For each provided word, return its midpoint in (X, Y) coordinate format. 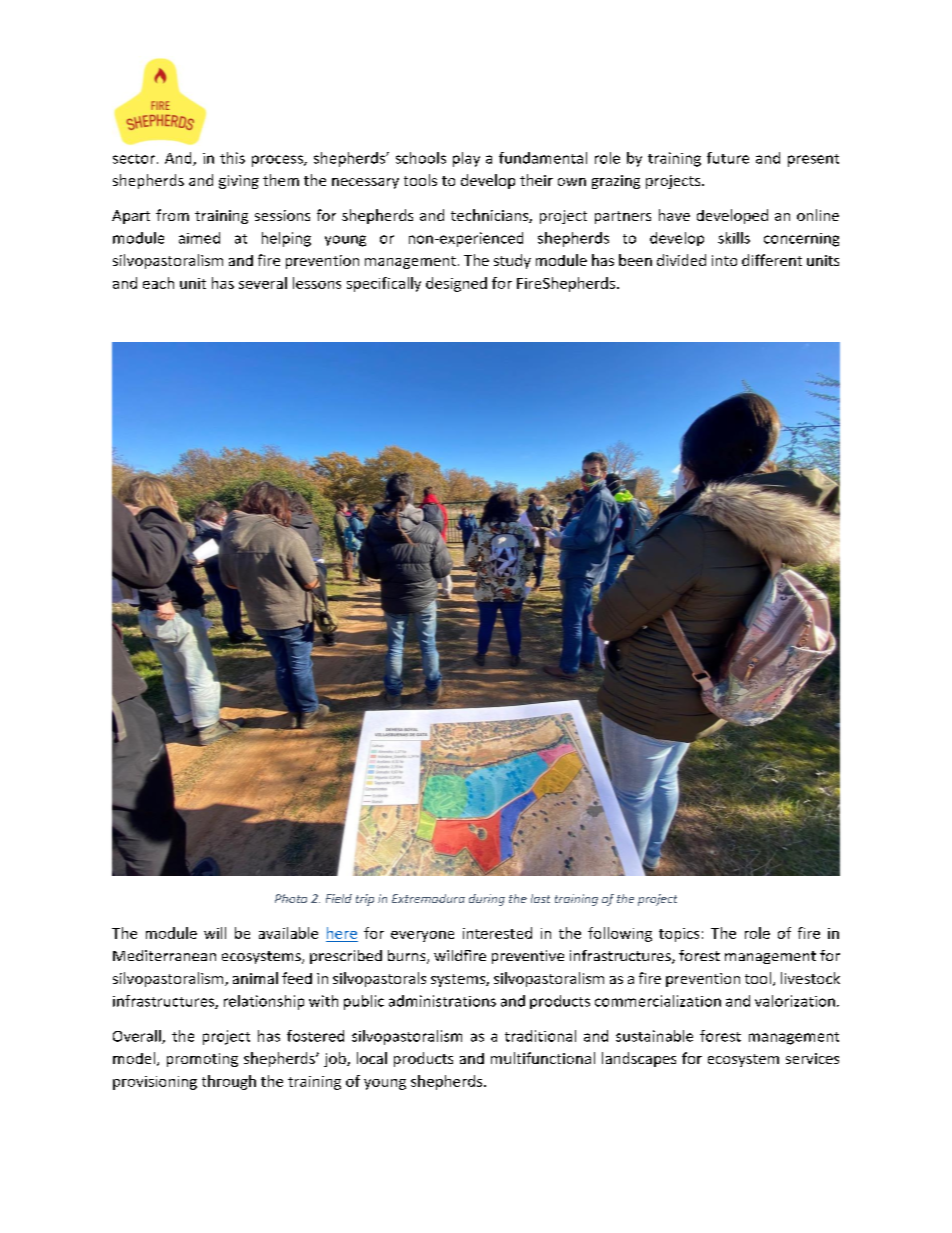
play (466, 159)
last (540, 898)
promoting (202, 1060)
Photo (291, 898)
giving (239, 182)
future (728, 158)
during (487, 900)
